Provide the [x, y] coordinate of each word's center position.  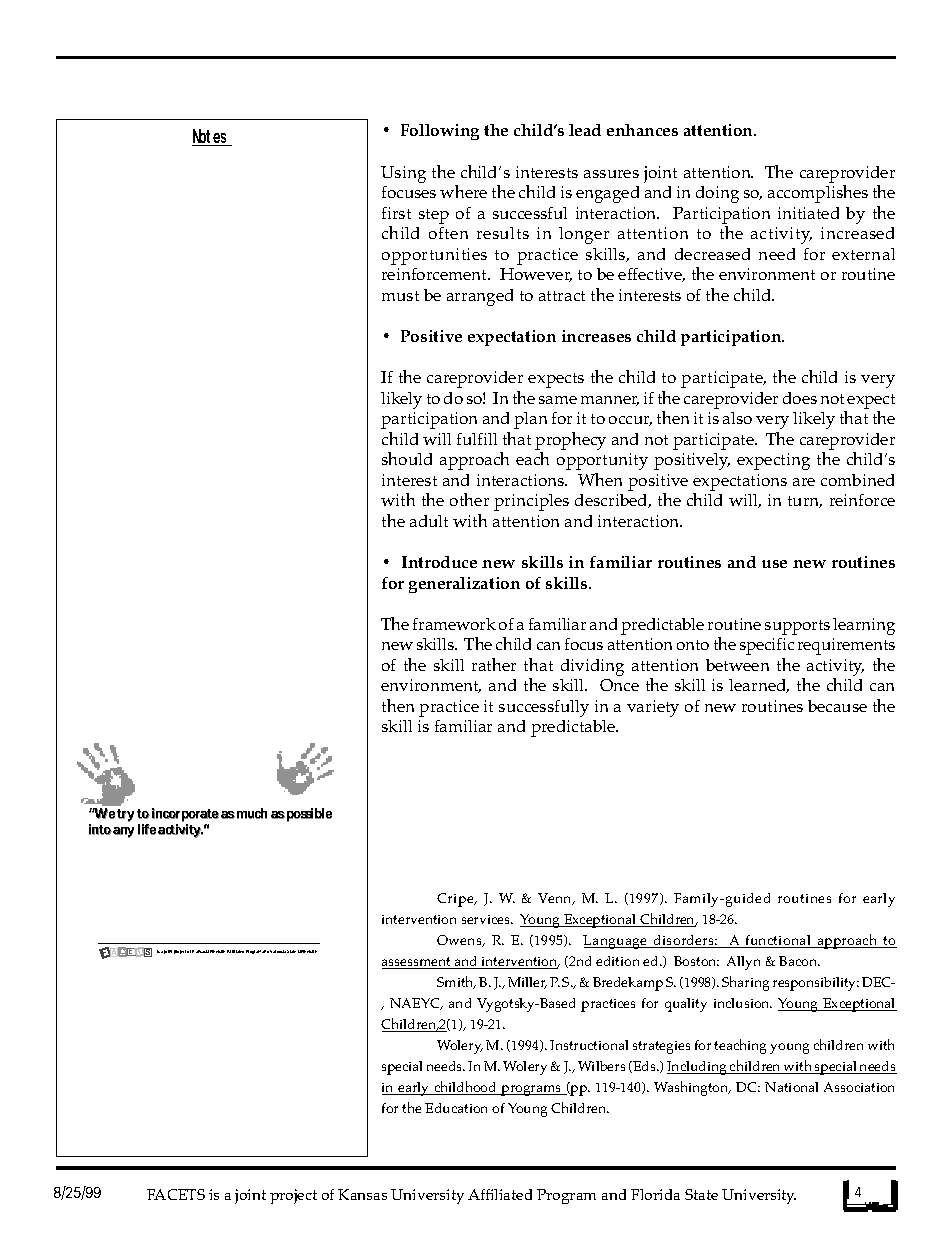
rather [494, 664]
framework [454, 624]
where [463, 191]
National [791, 1087]
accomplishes [818, 194]
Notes [212, 138]
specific [767, 646]
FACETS [176, 1194]
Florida [655, 1194]
